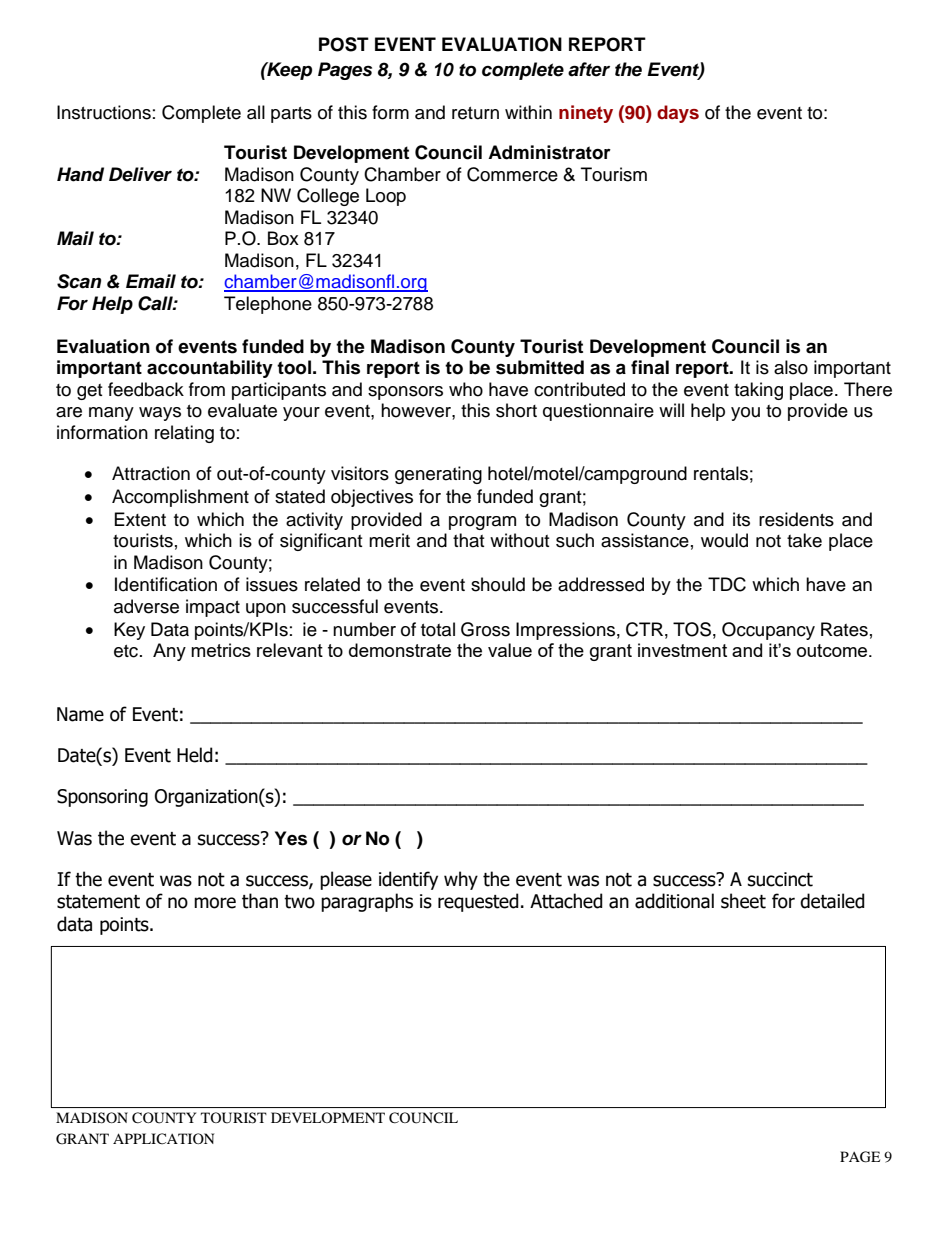  Describe the element at coordinates (163, 1138) in the screenshot. I see `APPLICATION` at that location.
